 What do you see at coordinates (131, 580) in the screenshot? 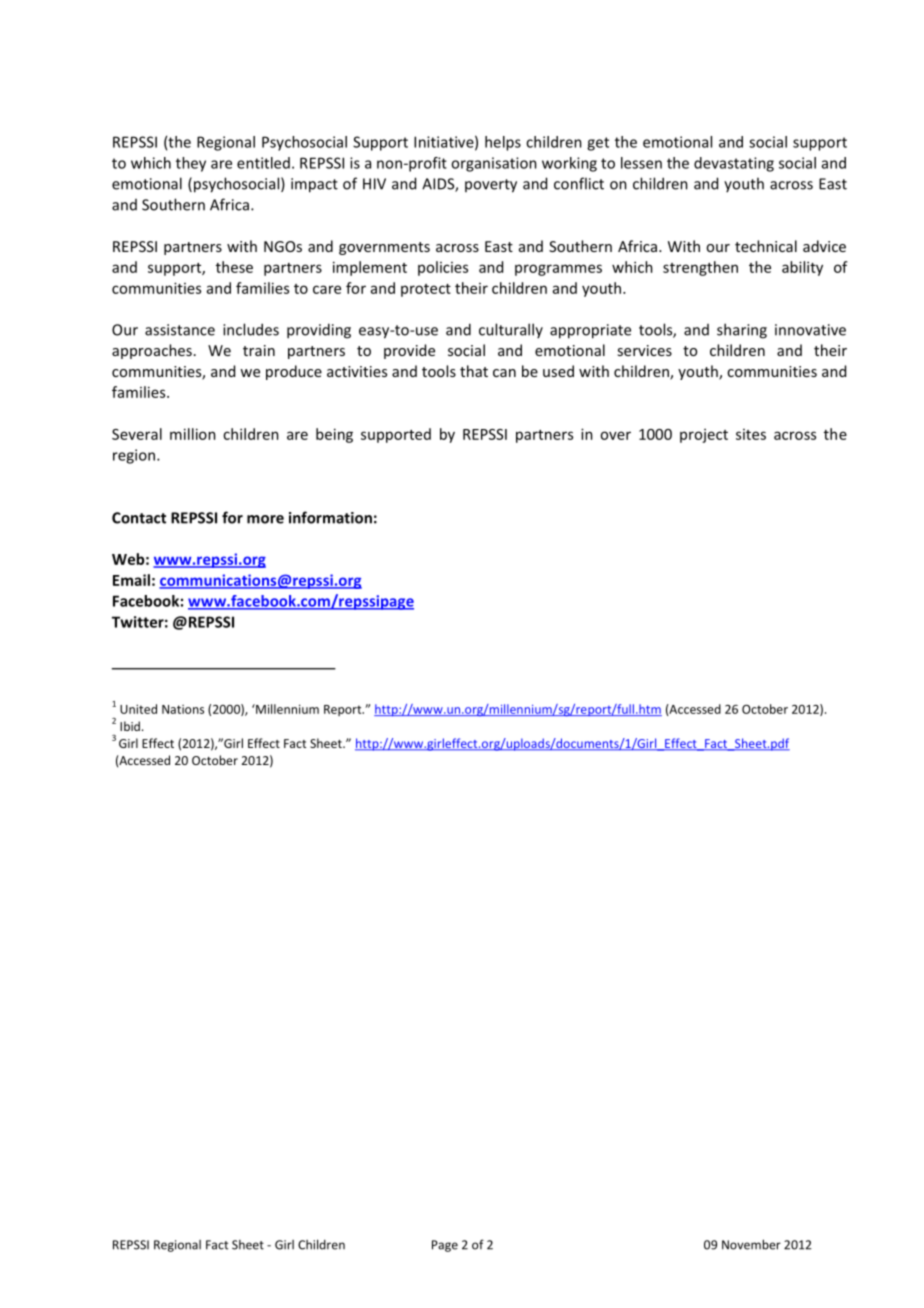
I see `Email` at bounding box center [131, 580].
